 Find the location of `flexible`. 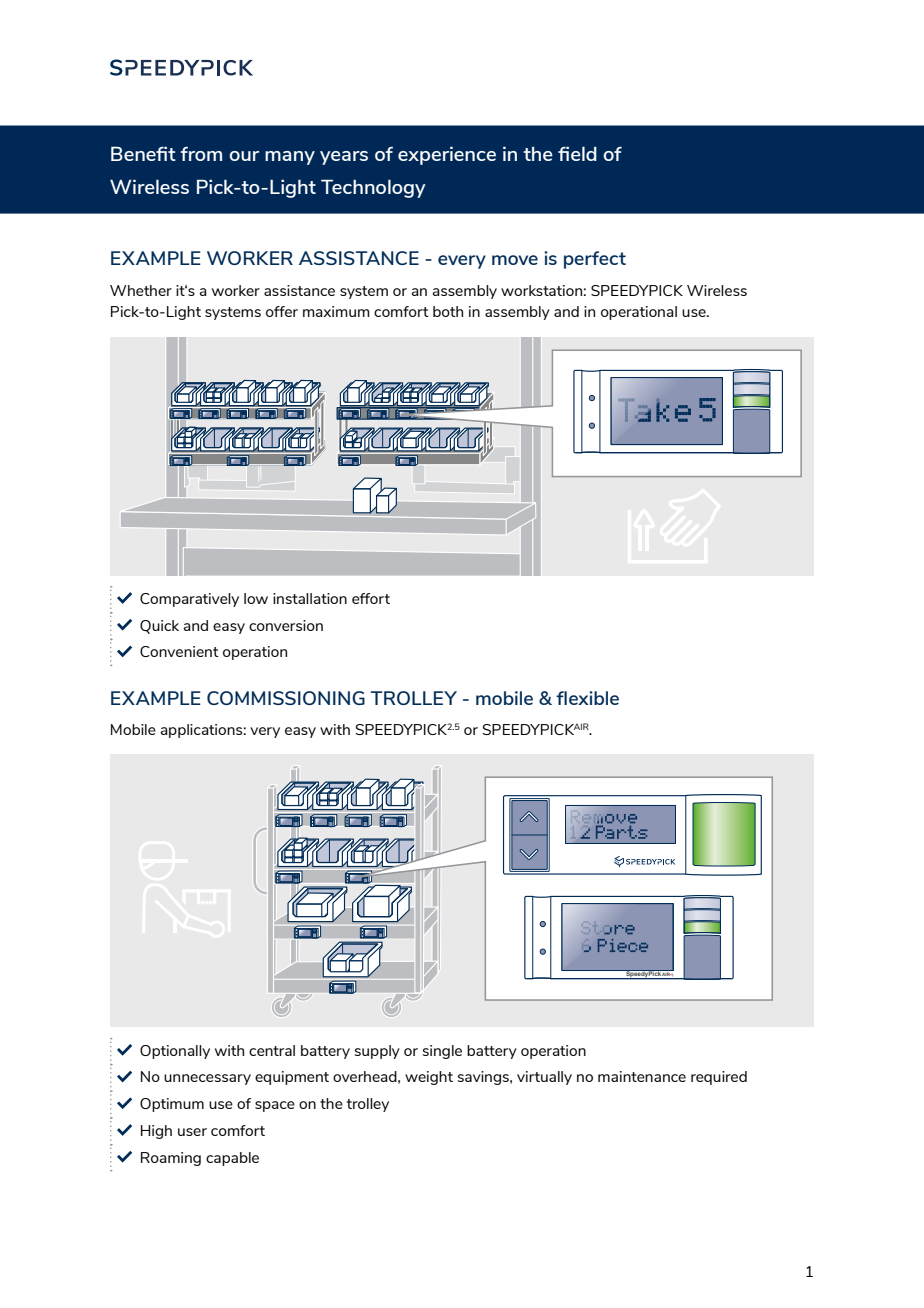

flexible is located at coordinates (587, 698).
